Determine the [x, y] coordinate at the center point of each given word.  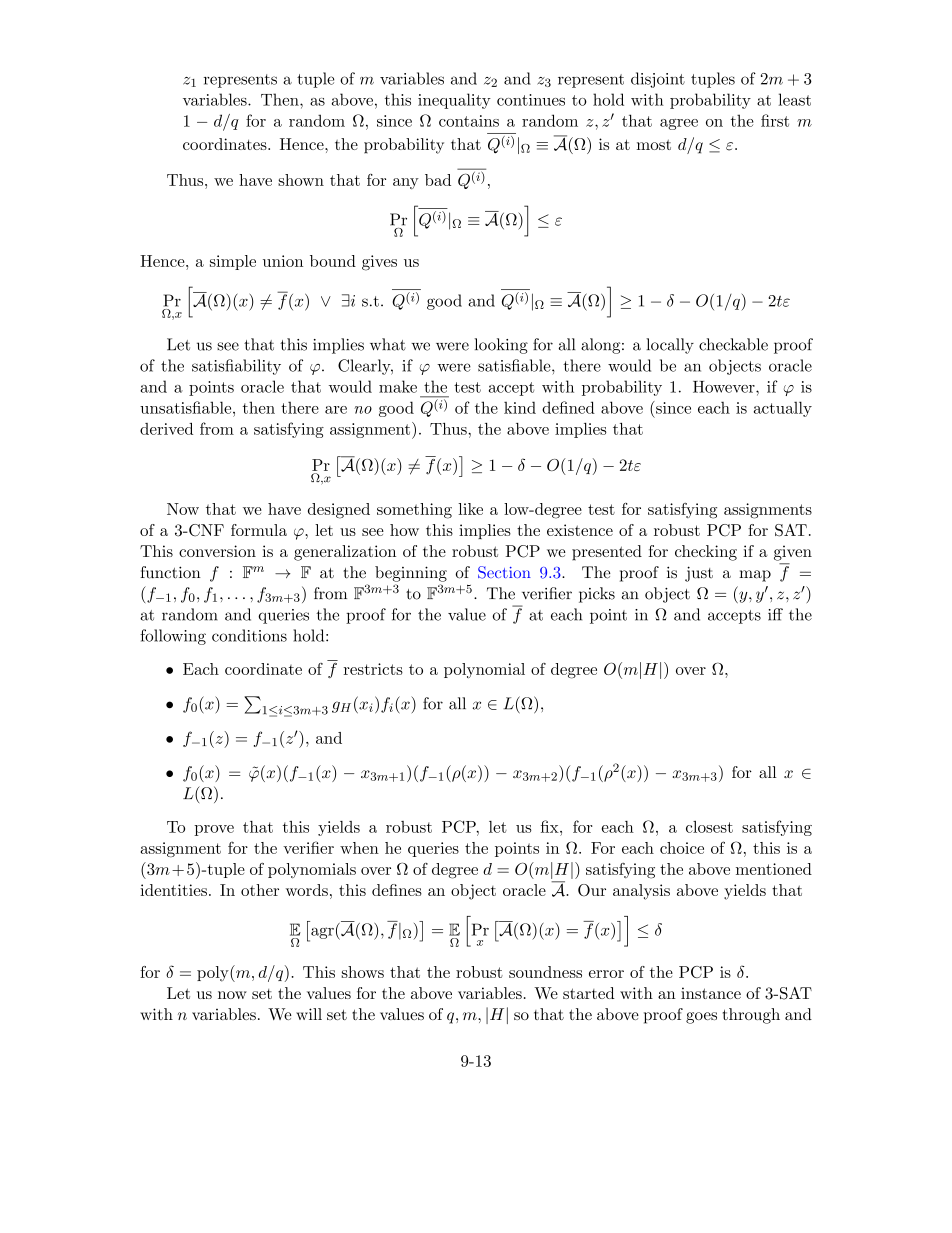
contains [469, 121]
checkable [733, 344]
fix [551, 826]
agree [679, 124]
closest [709, 827]
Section [504, 572]
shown [301, 180]
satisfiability [236, 367]
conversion [217, 551]
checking [706, 553]
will [309, 1014]
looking [501, 346]
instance [711, 993]
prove [214, 830]
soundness [545, 972]
